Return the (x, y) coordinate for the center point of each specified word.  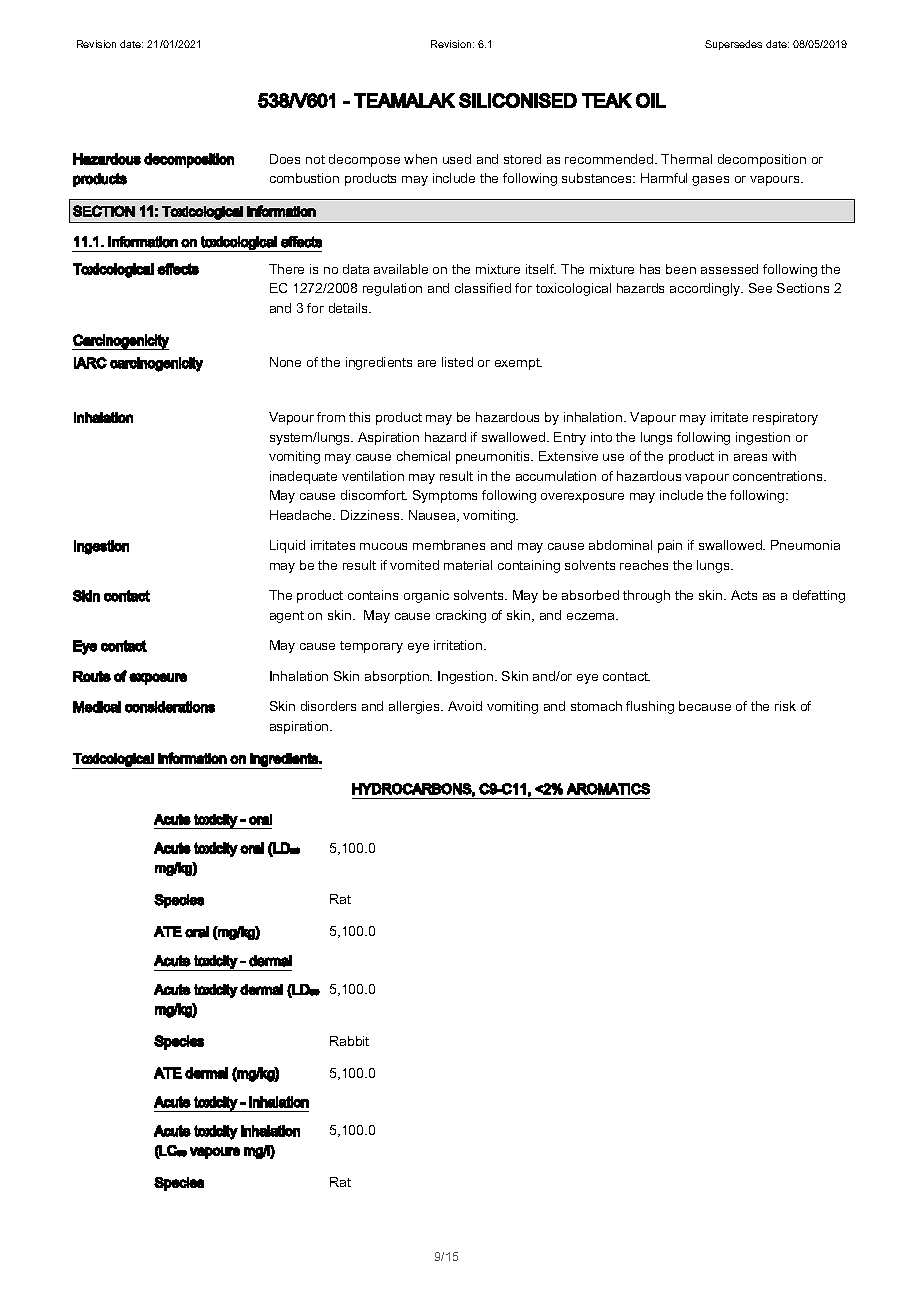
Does (285, 159)
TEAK (607, 100)
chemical (423, 456)
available (401, 269)
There (286, 269)
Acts (744, 595)
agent (287, 617)
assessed (729, 269)
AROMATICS (608, 789)
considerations (170, 707)
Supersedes (733, 45)
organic (426, 596)
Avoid (465, 706)
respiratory (785, 418)
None (285, 362)
